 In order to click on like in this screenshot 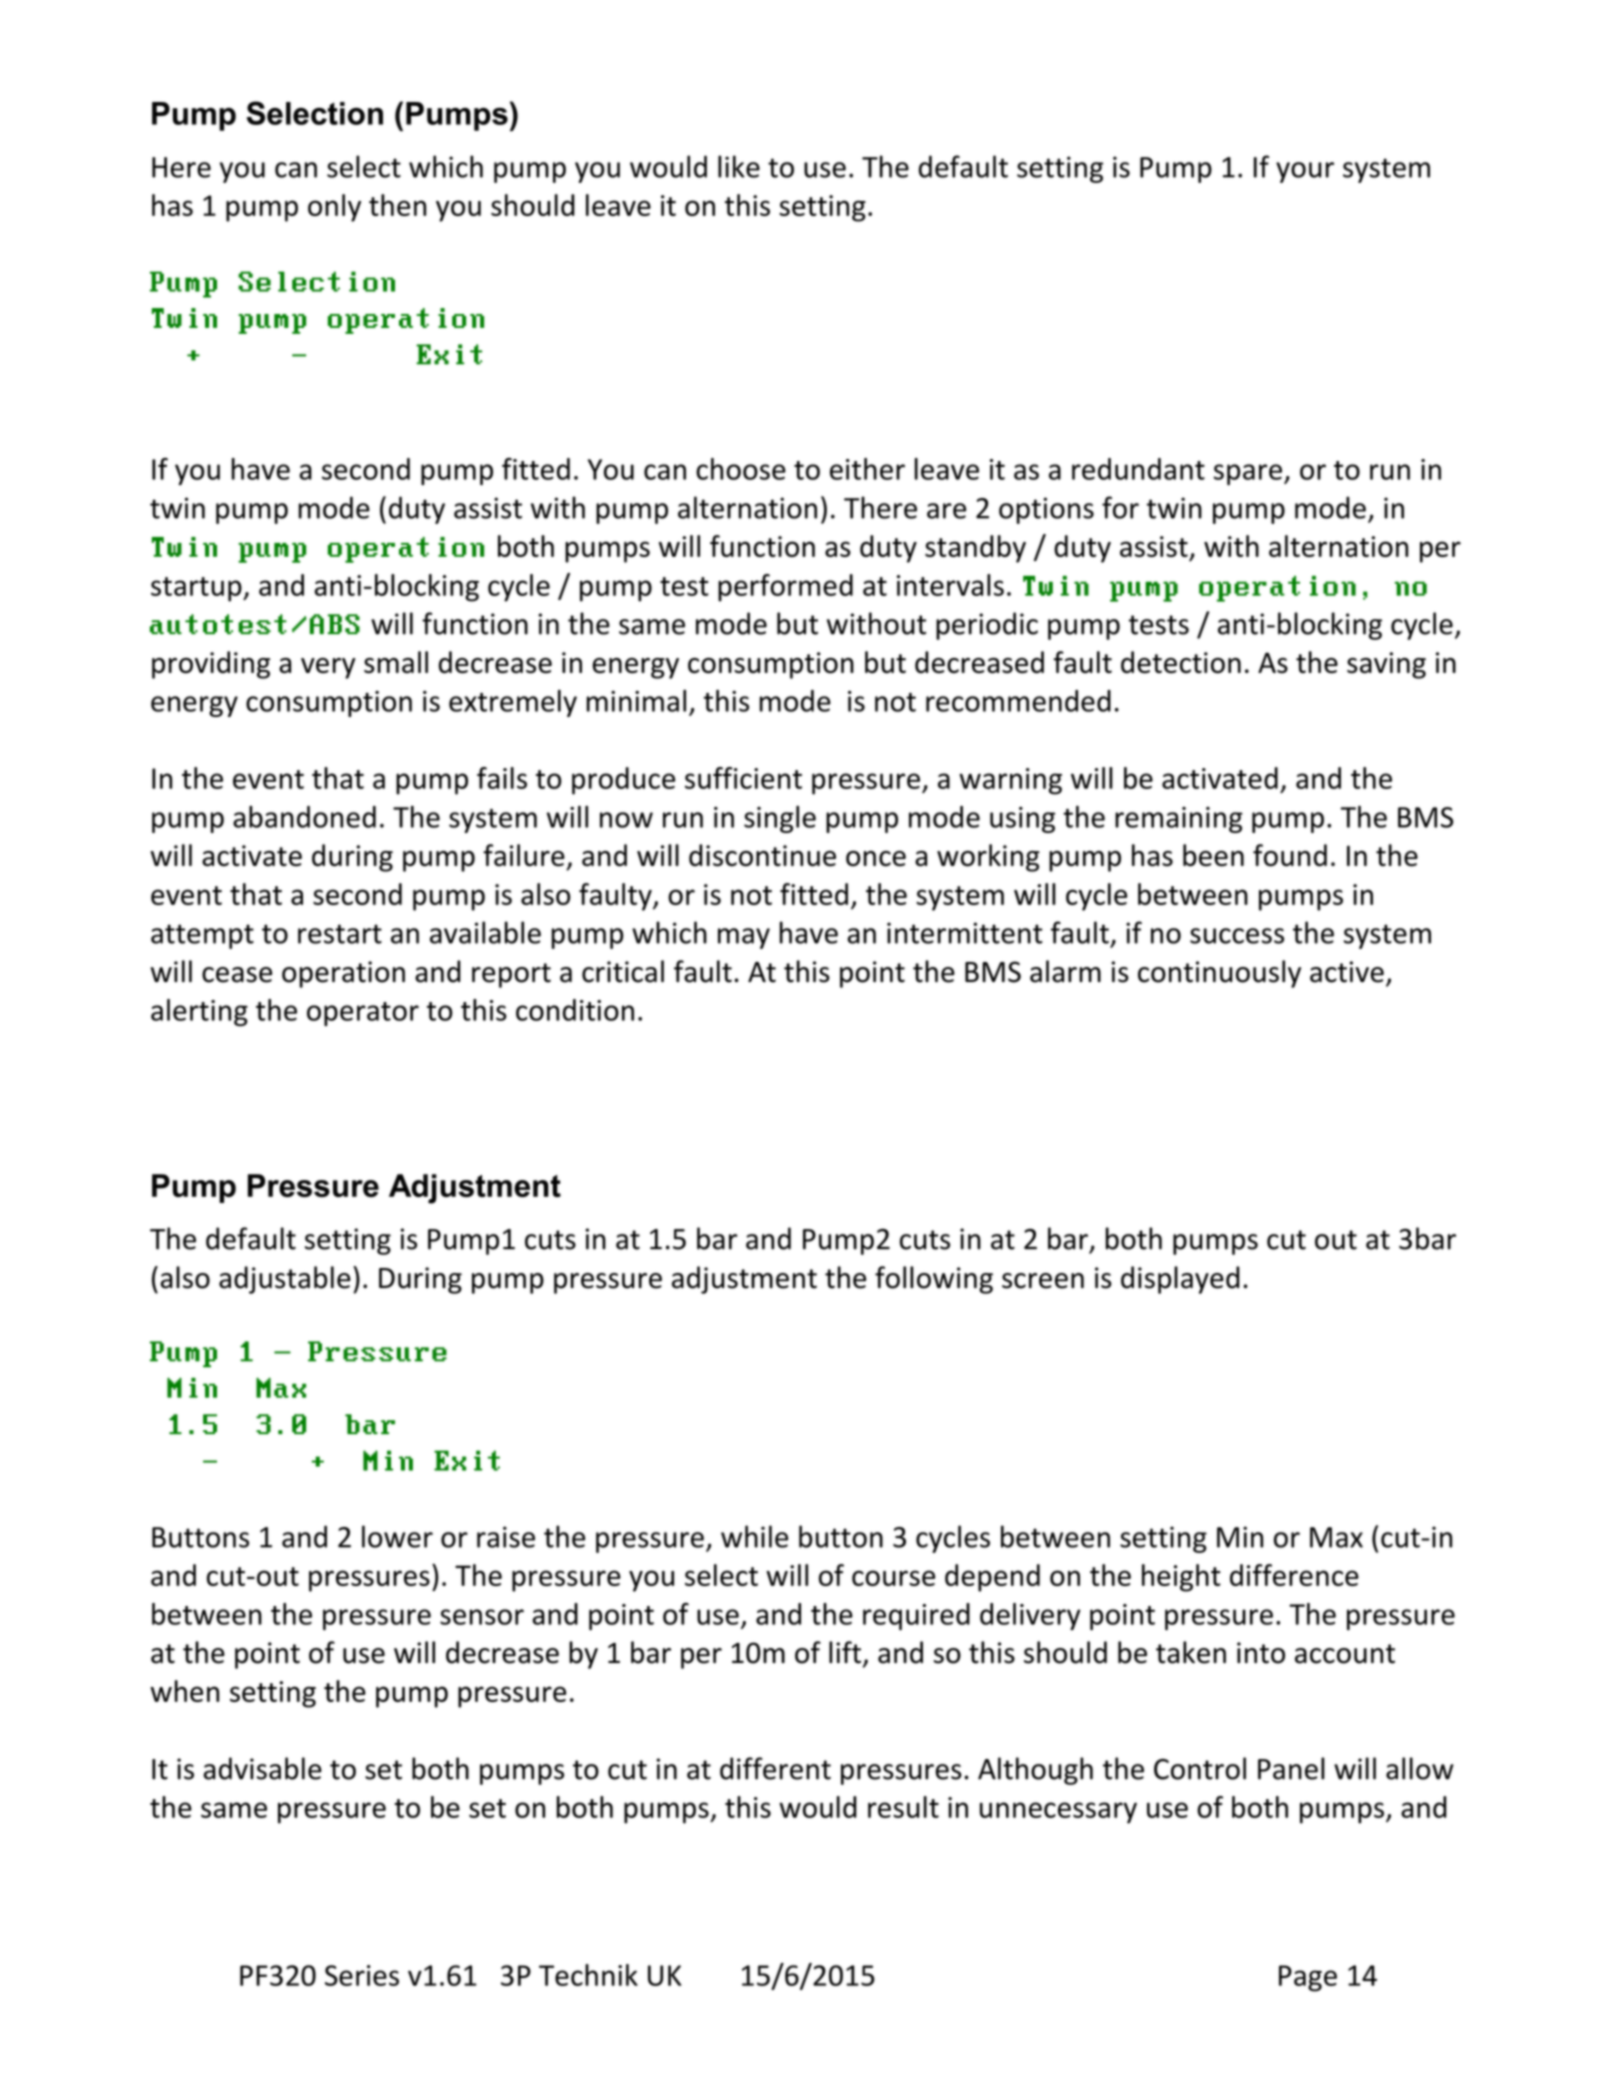, I will do `click(739, 166)`.
